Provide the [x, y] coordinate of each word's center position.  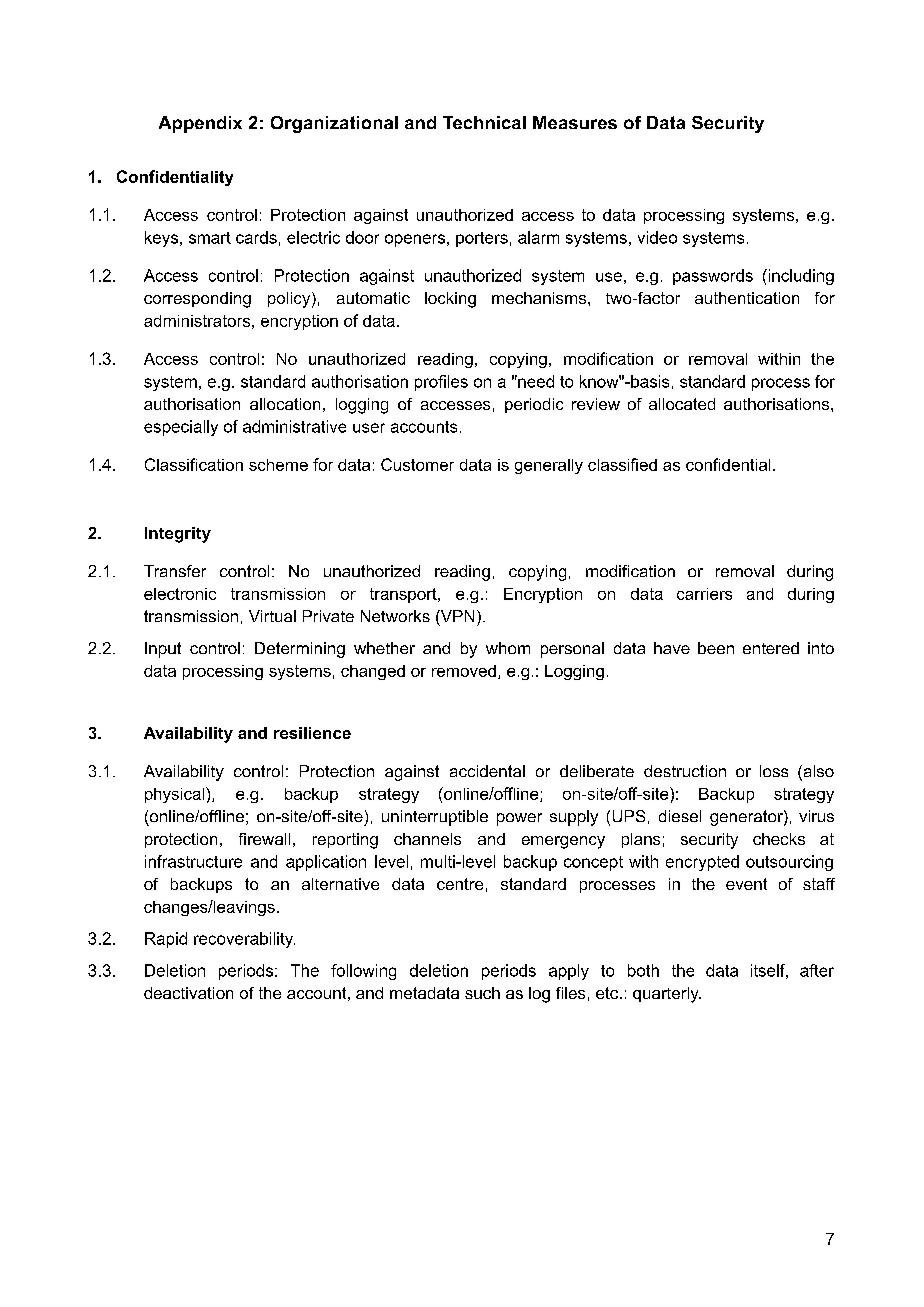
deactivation [188, 993]
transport [404, 595]
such [482, 993]
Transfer [175, 571]
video [657, 237]
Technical [484, 122]
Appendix [200, 124]
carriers [704, 594]
